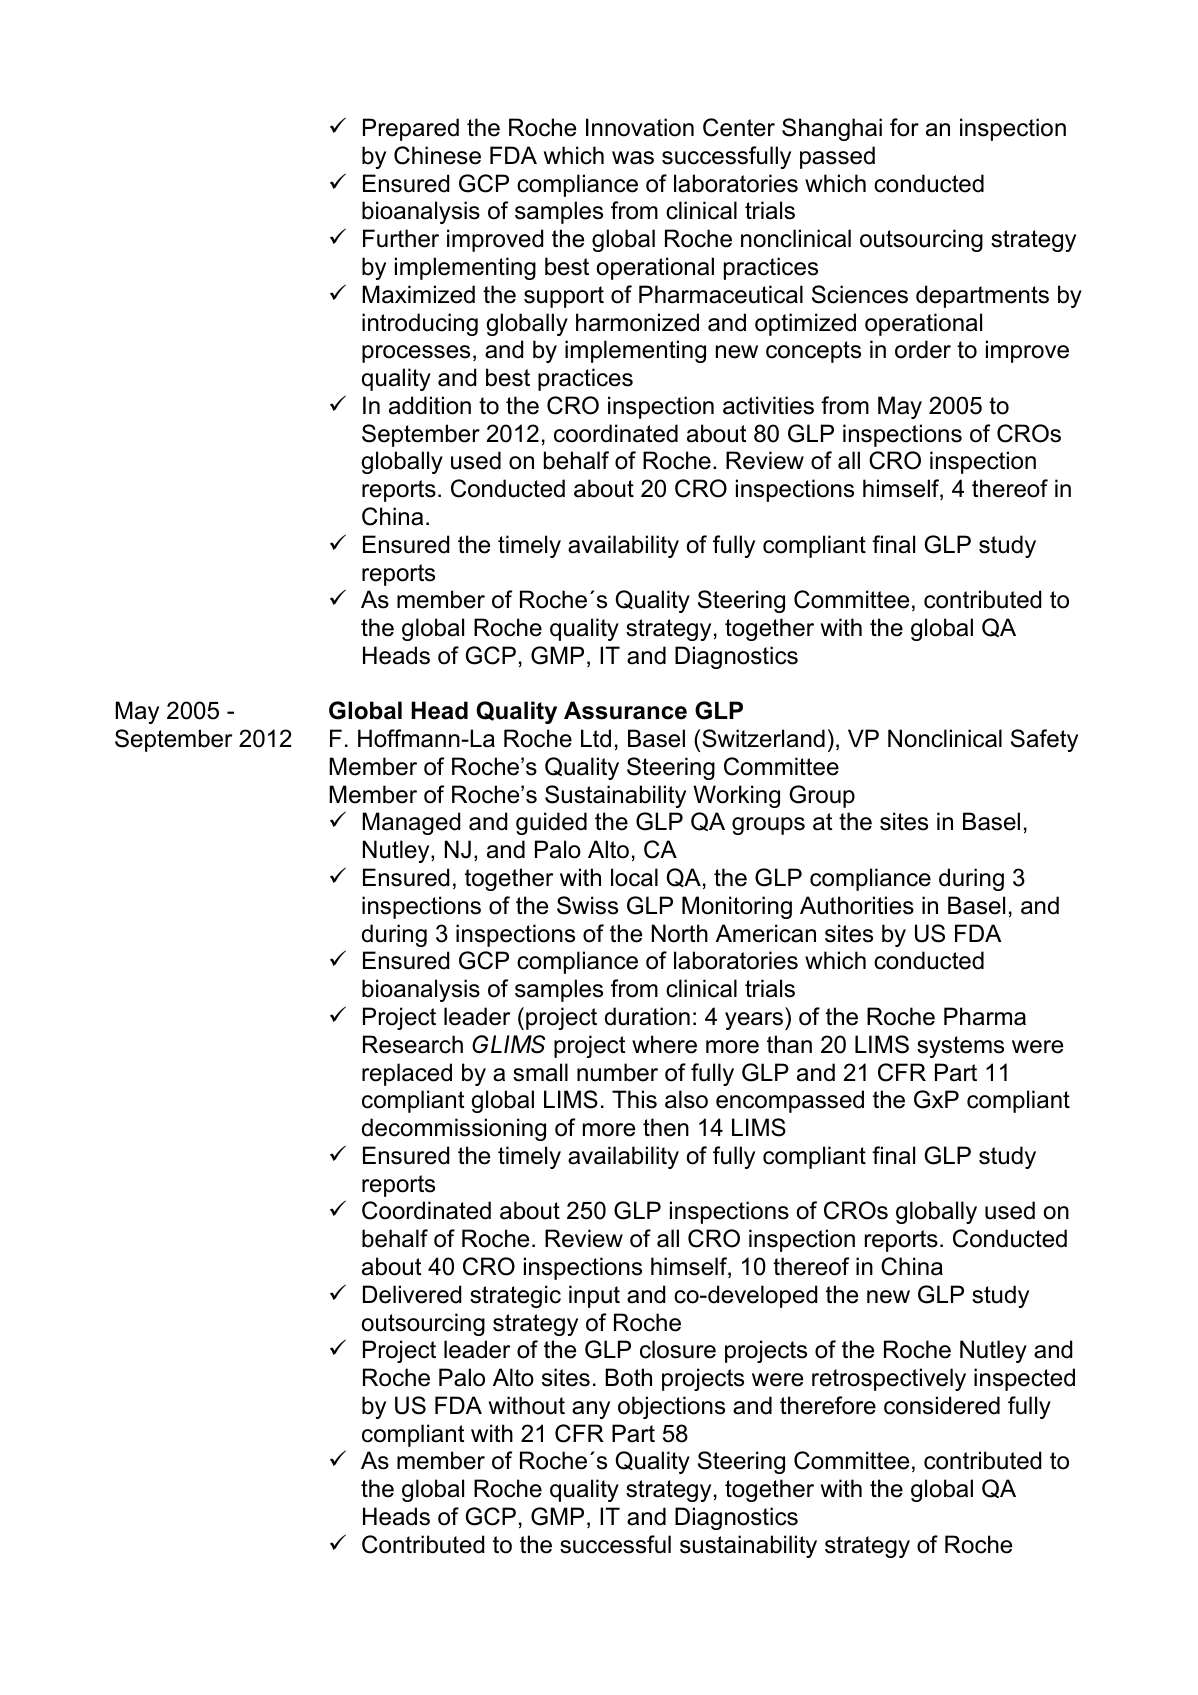  I want to click on systems, so click(960, 1047).
